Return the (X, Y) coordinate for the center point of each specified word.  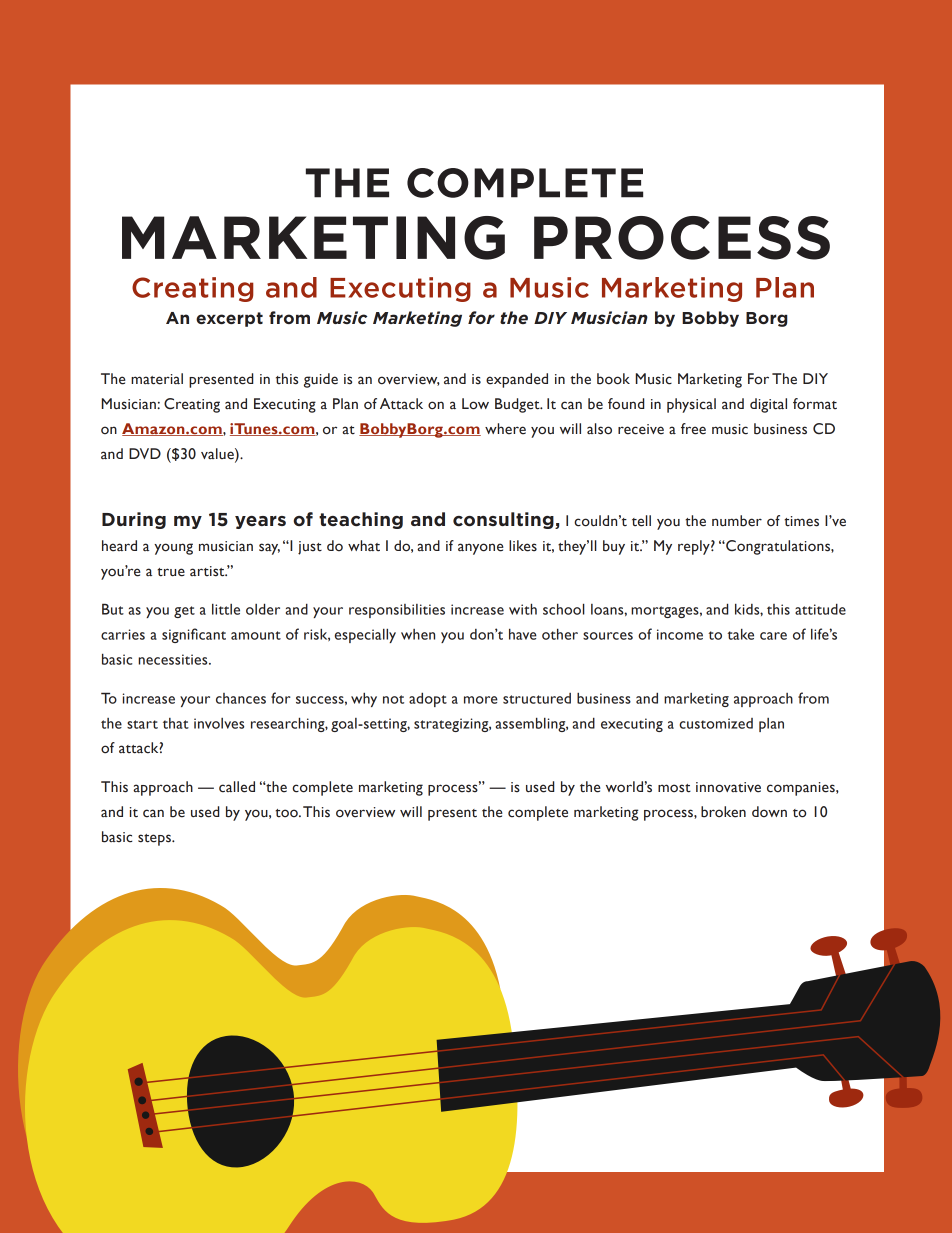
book (613, 379)
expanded (517, 380)
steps (155, 840)
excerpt (229, 319)
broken (723, 812)
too (287, 813)
